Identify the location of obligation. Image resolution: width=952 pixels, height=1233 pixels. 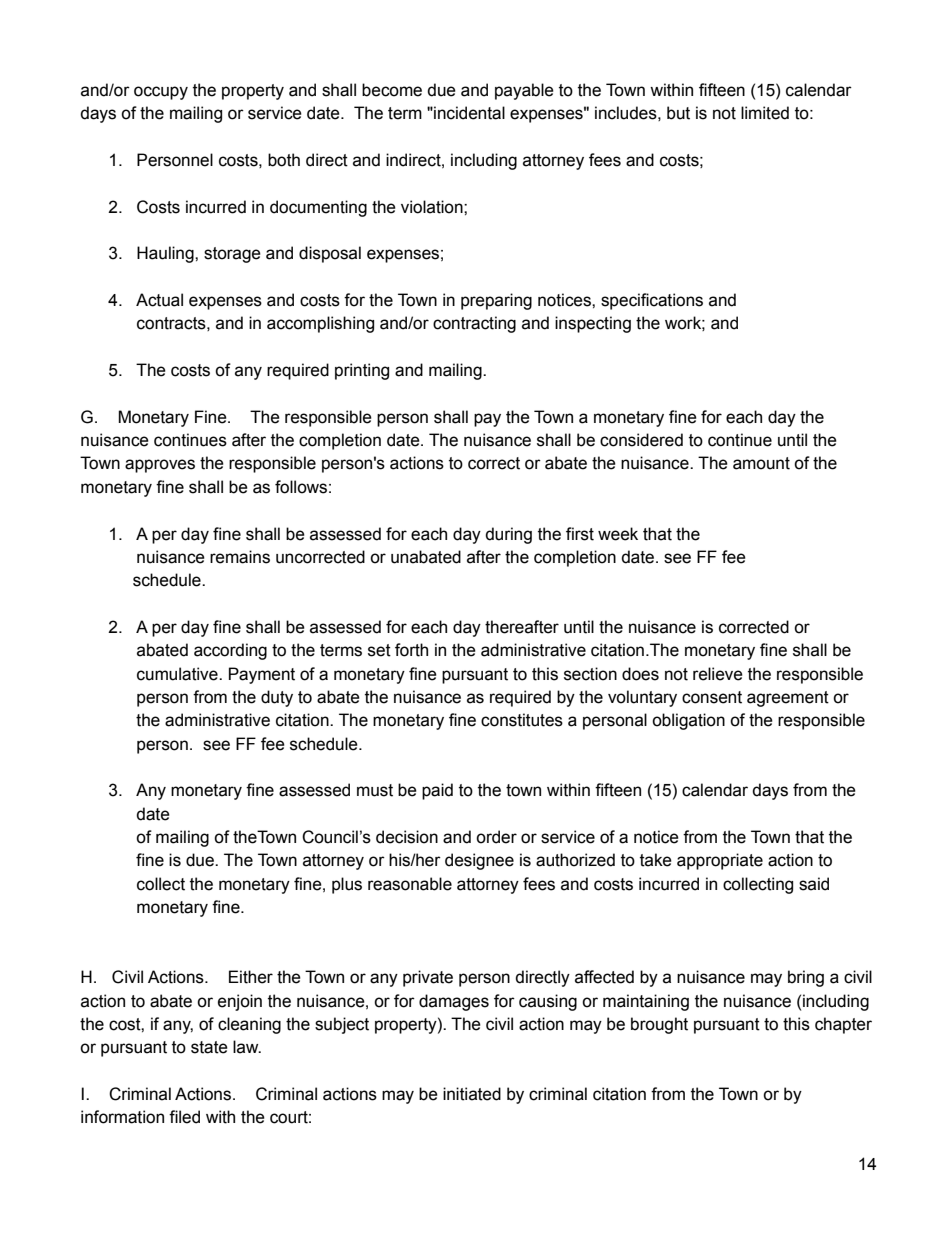
(688, 721).
